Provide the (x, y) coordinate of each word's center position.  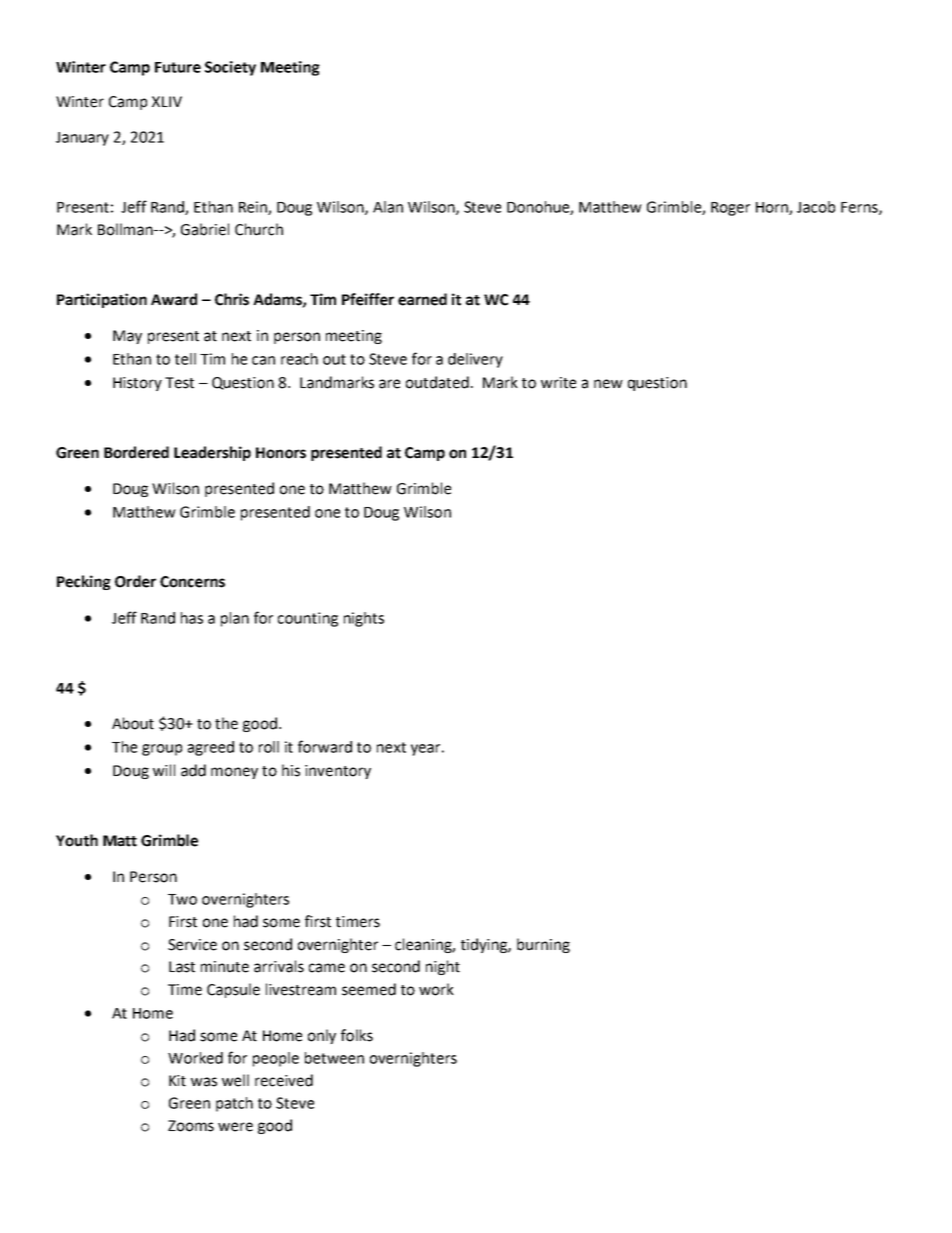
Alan (388, 207)
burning (543, 945)
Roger (730, 209)
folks (357, 1035)
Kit (177, 1081)
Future (178, 67)
